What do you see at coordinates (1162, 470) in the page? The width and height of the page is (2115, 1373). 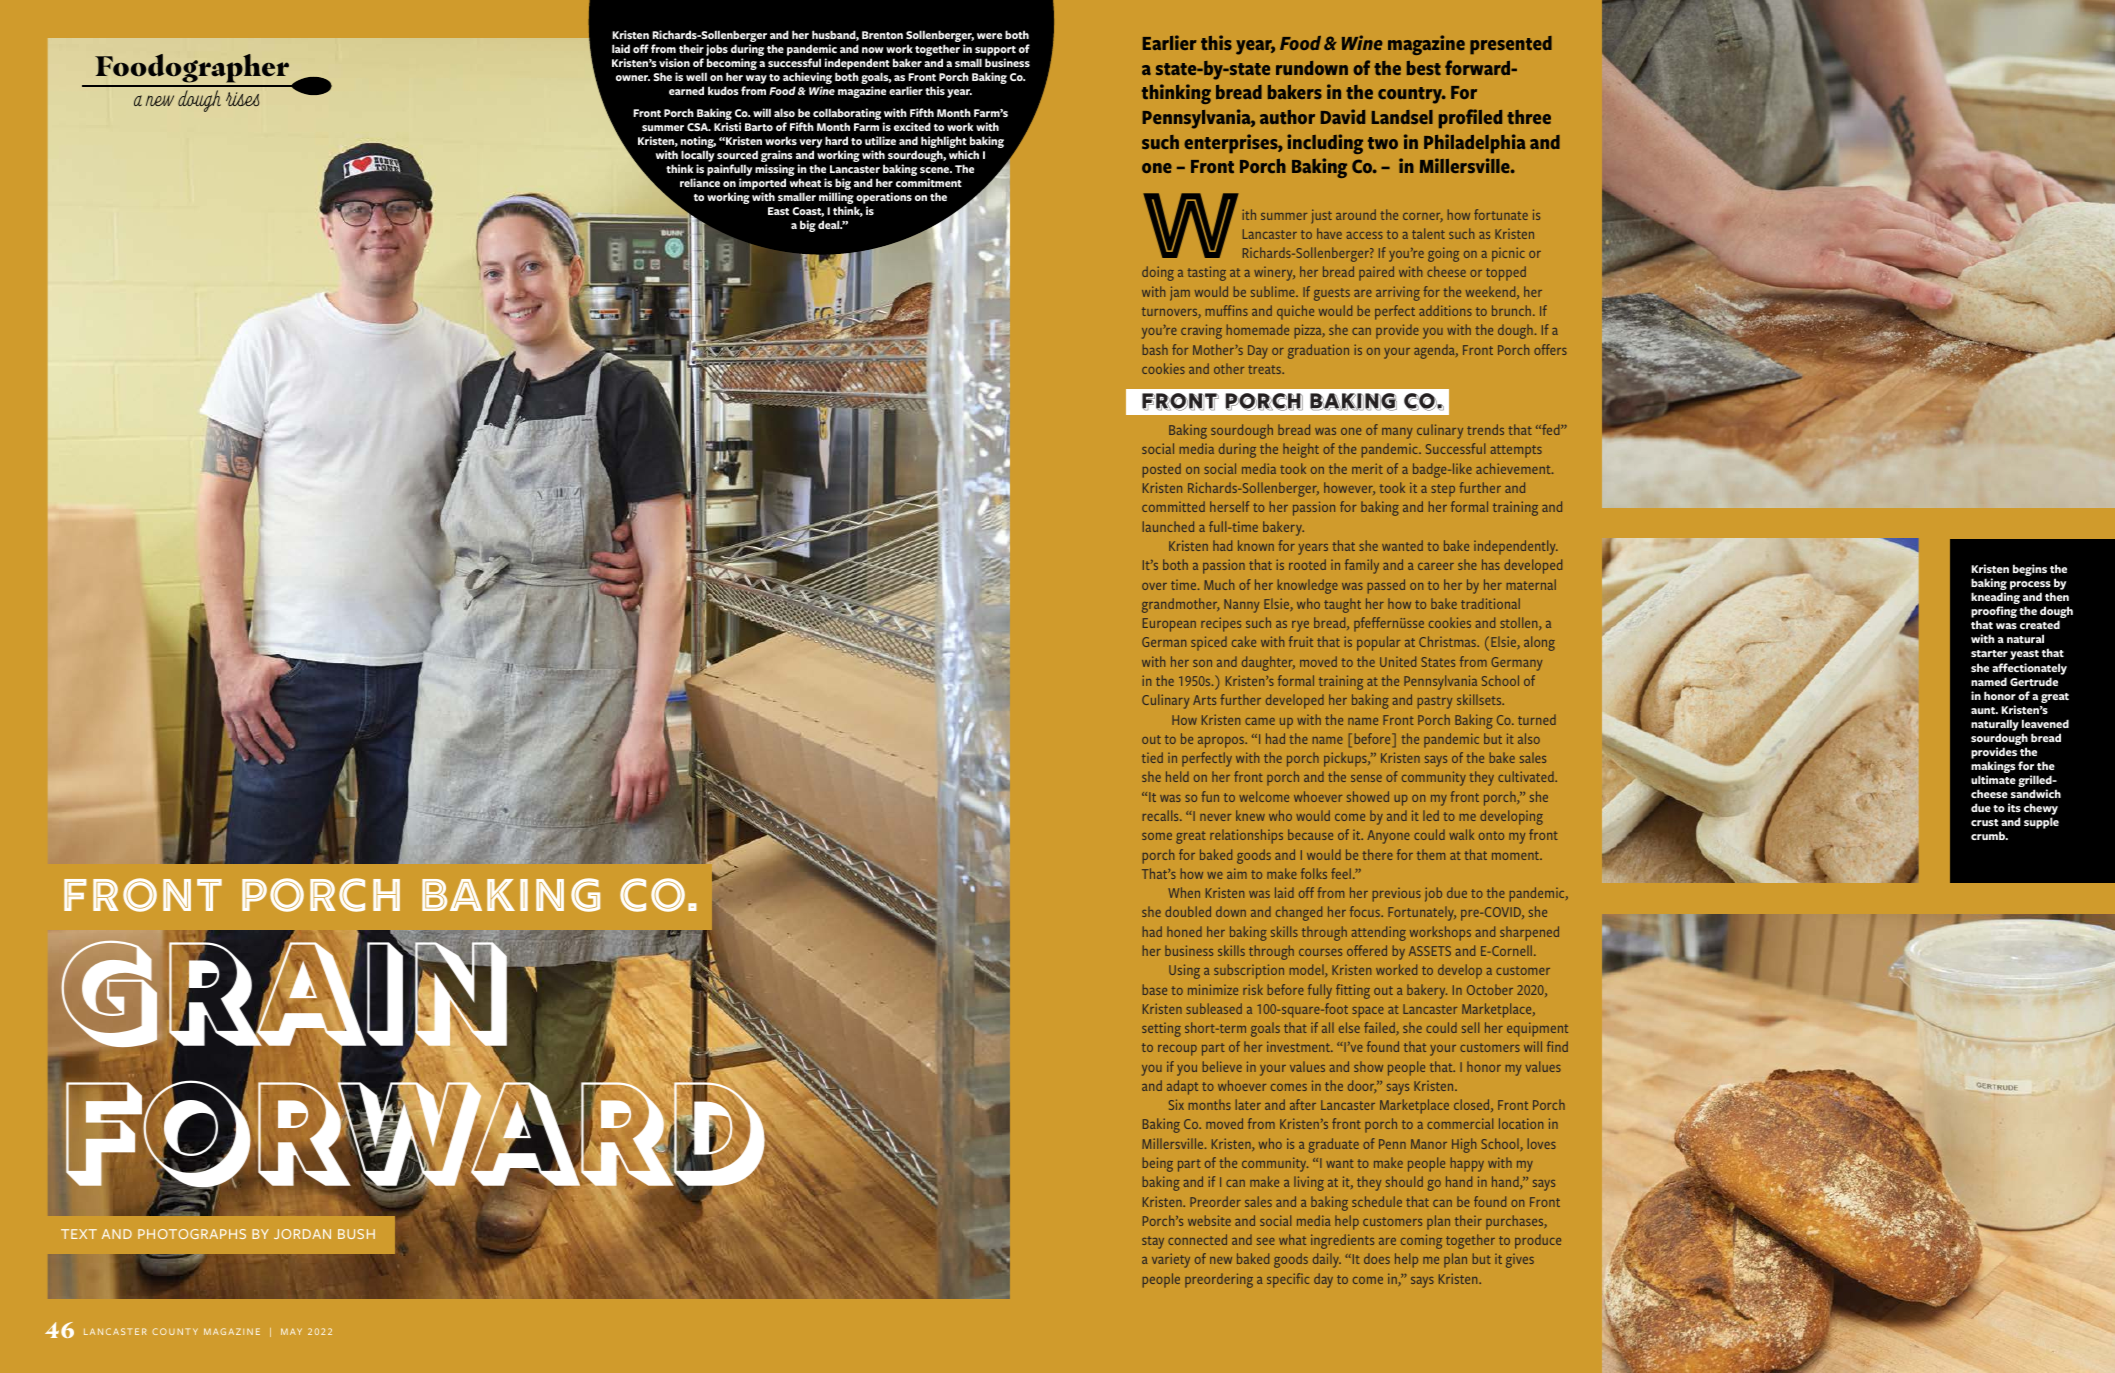 I see `posted` at bounding box center [1162, 470].
